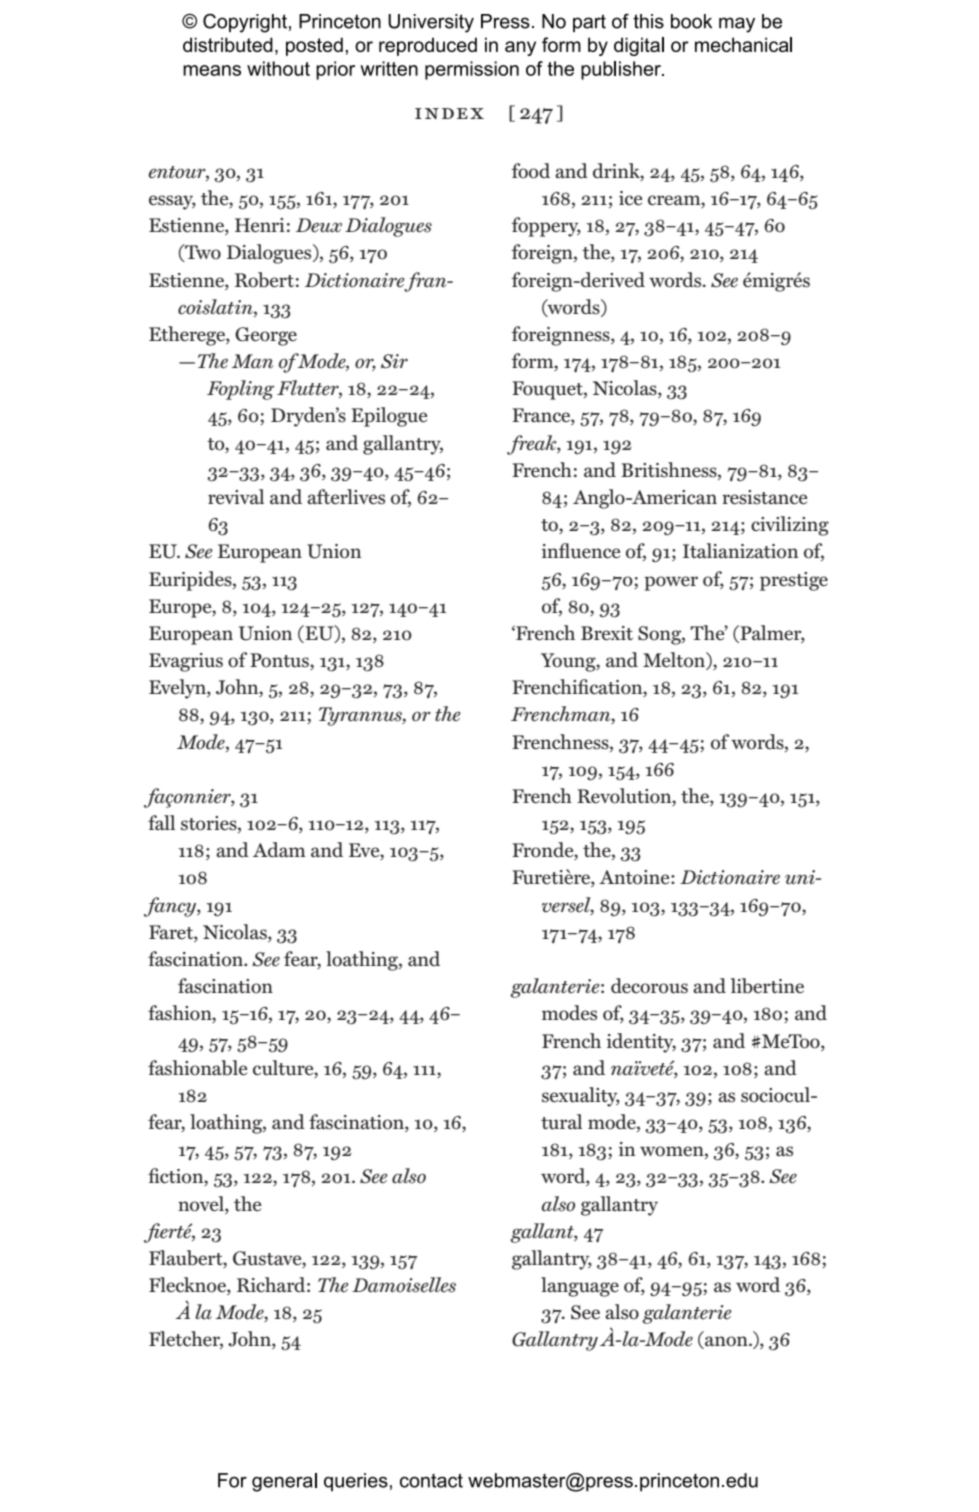 The width and height of the screenshot is (979, 1512). What do you see at coordinates (607, 633) in the screenshot?
I see `Brexit` at bounding box center [607, 633].
